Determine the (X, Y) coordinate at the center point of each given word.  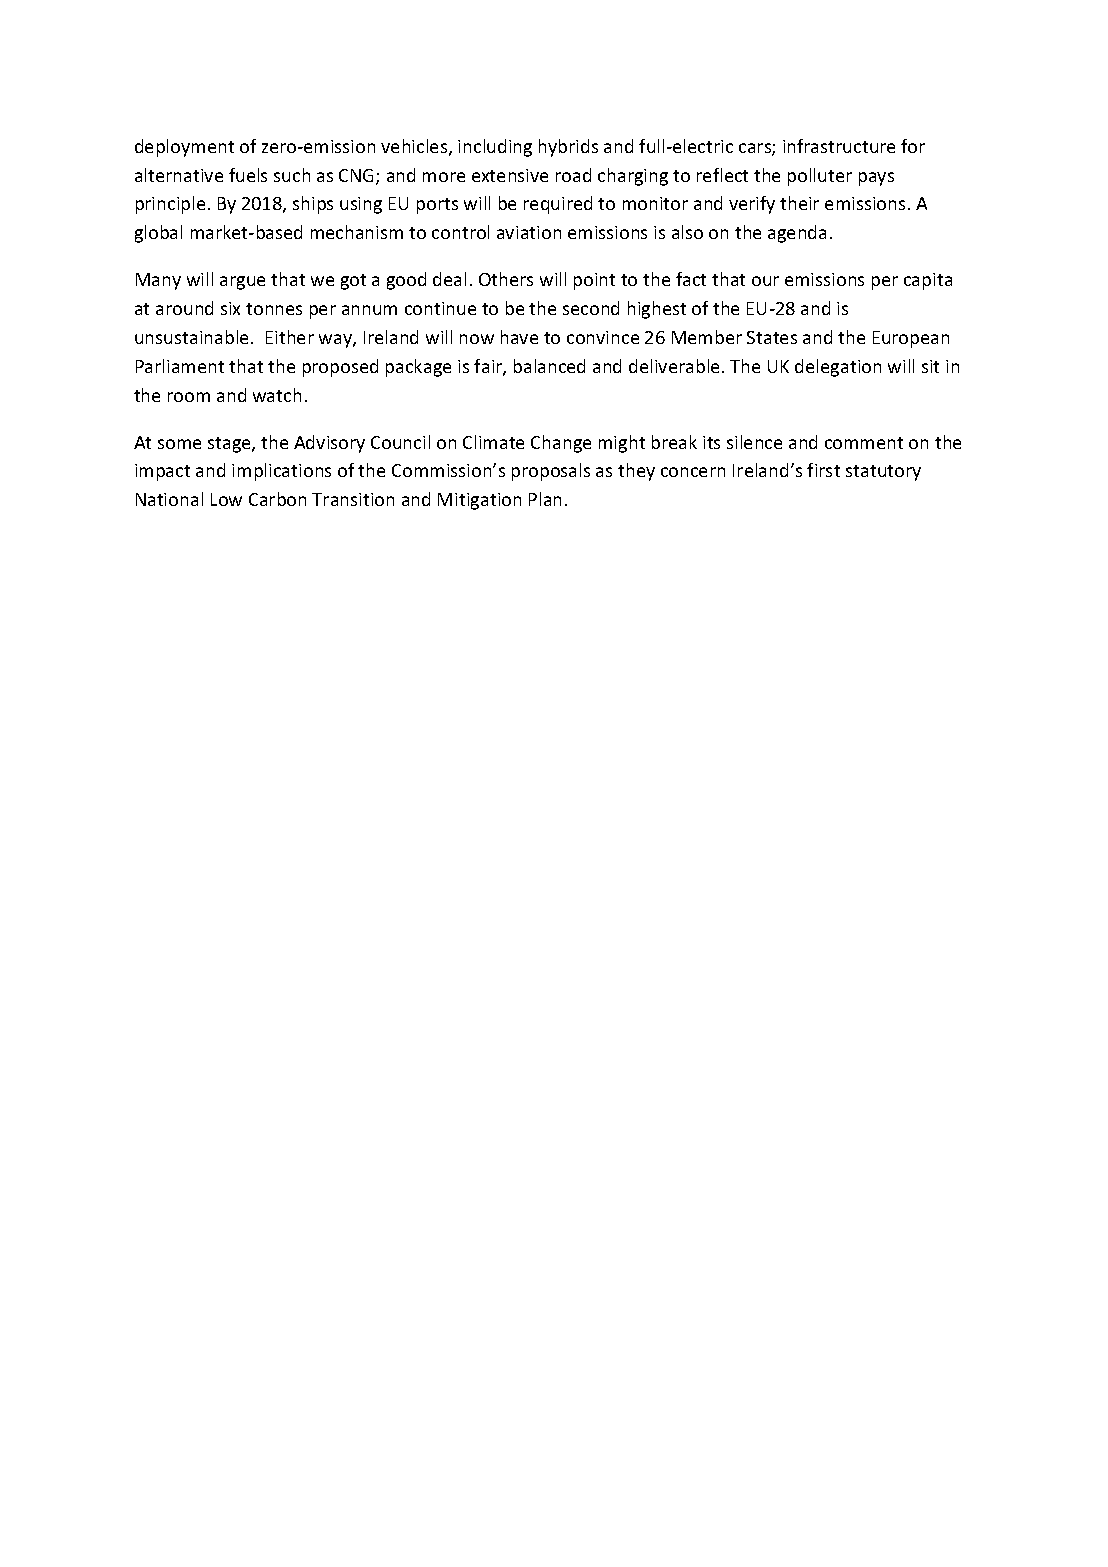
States (772, 337)
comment (864, 443)
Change (561, 444)
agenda (797, 234)
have (519, 337)
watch (277, 395)
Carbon (277, 499)
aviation (529, 232)
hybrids (568, 148)
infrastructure (839, 146)
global (158, 234)
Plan (545, 499)
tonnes (274, 309)
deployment (184, 148)
